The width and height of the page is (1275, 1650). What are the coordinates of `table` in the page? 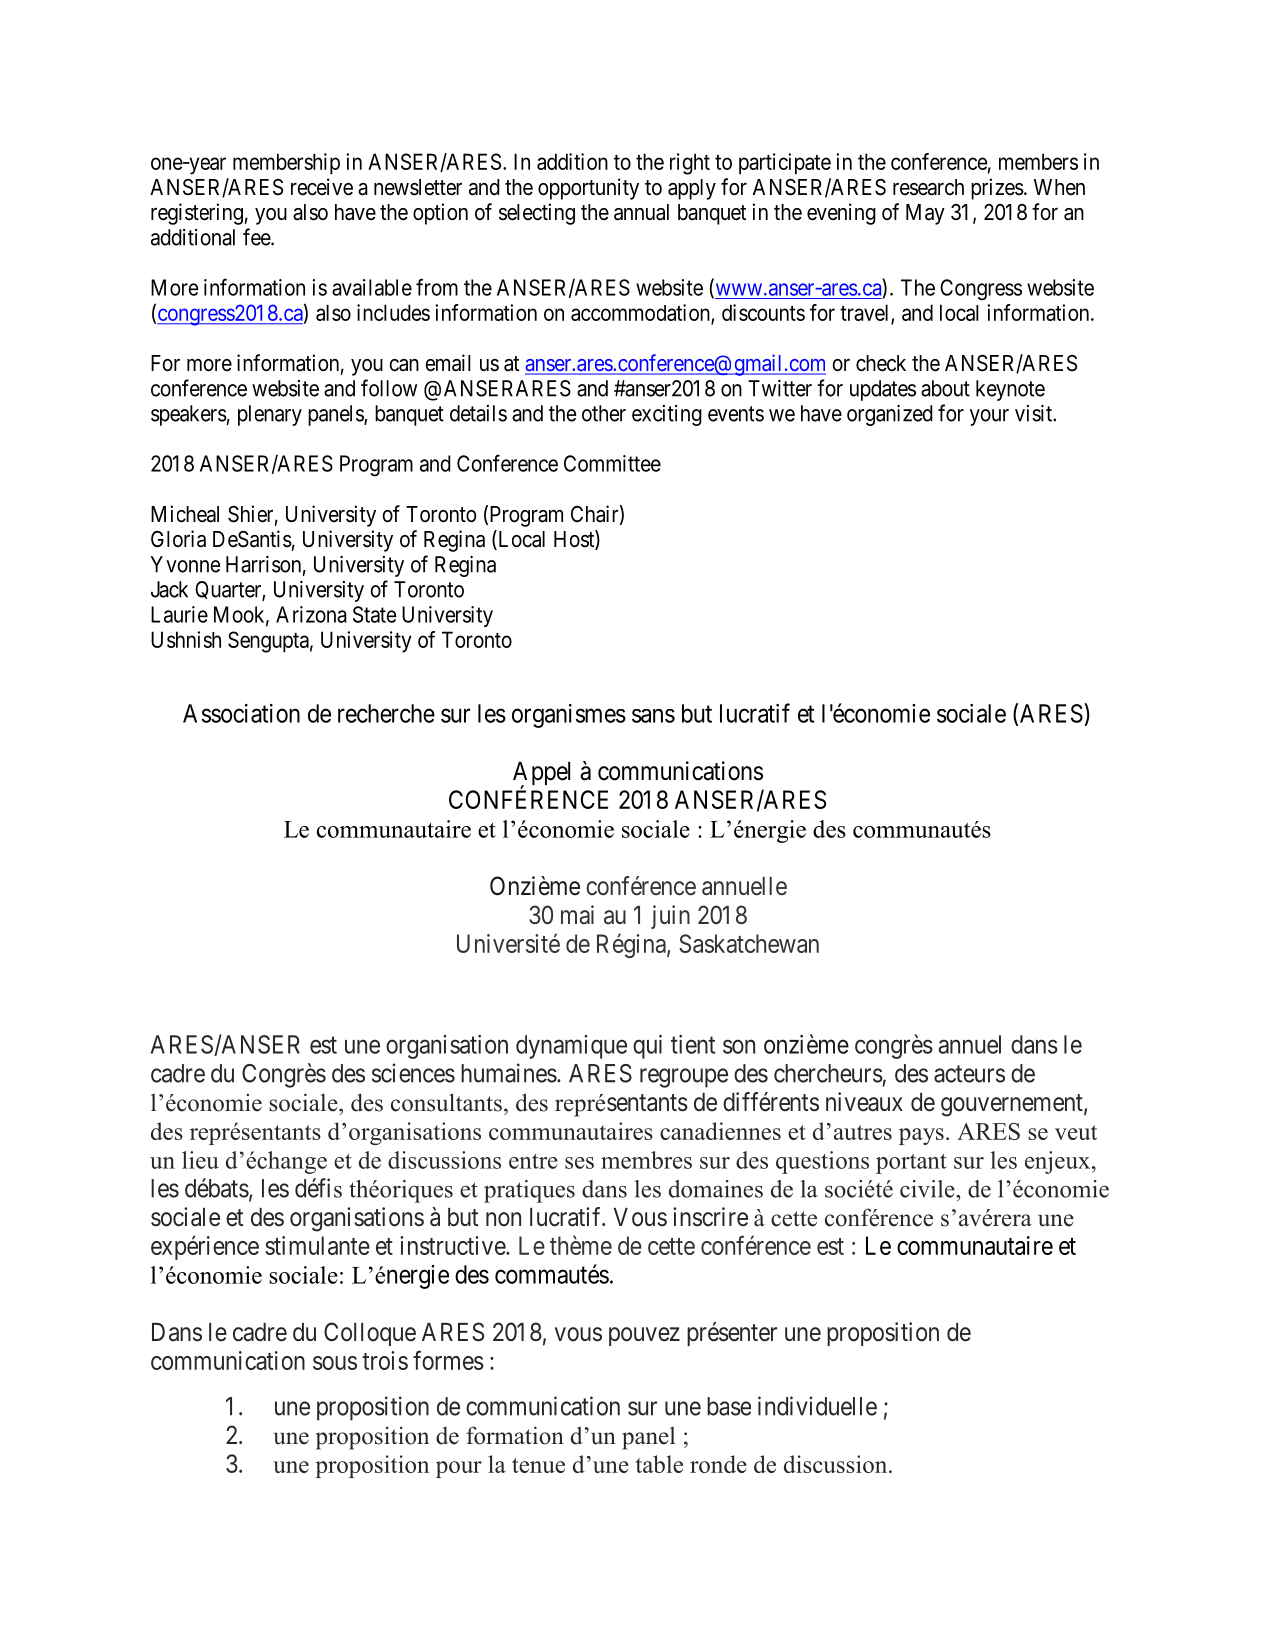 It's located at (659, 1464).
